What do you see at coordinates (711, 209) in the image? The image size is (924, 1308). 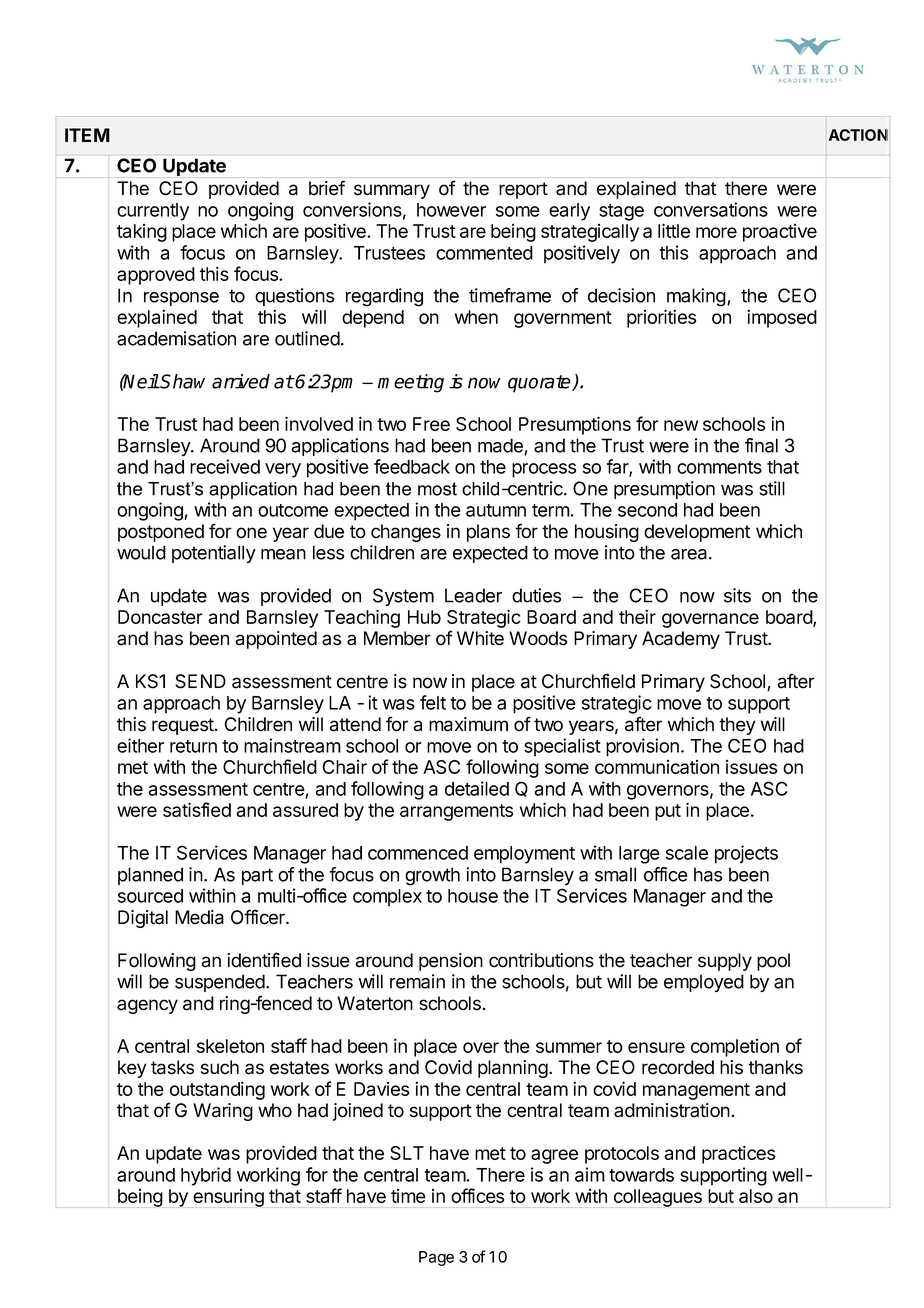 I see `conversations` at bounding box center [711, 209].
